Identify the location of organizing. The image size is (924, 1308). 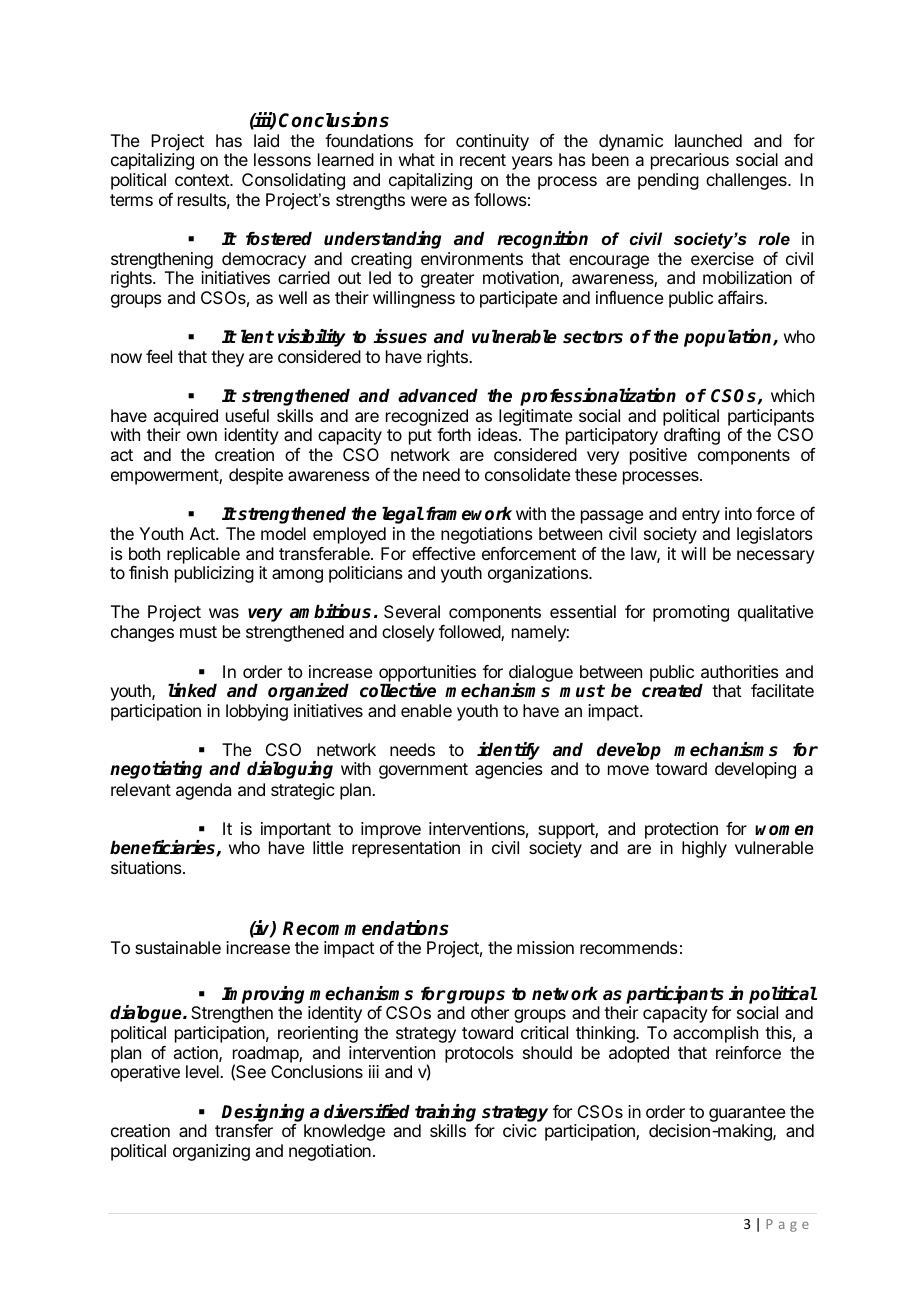
(211, 1152).
